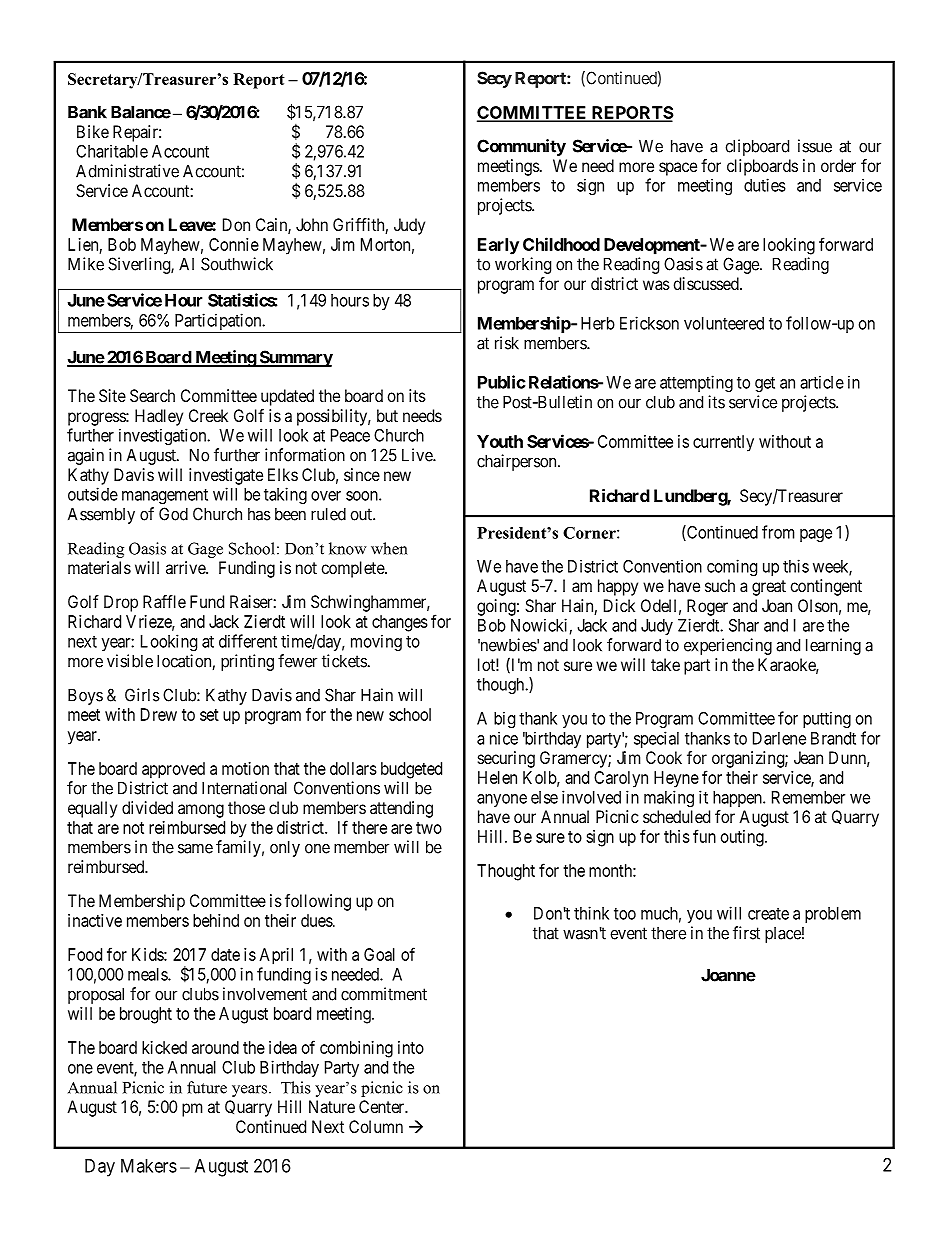  What do you see at coordinates (127, 171) in the screenshot?
I see `Administrative` at bounding box center [127, 171].
